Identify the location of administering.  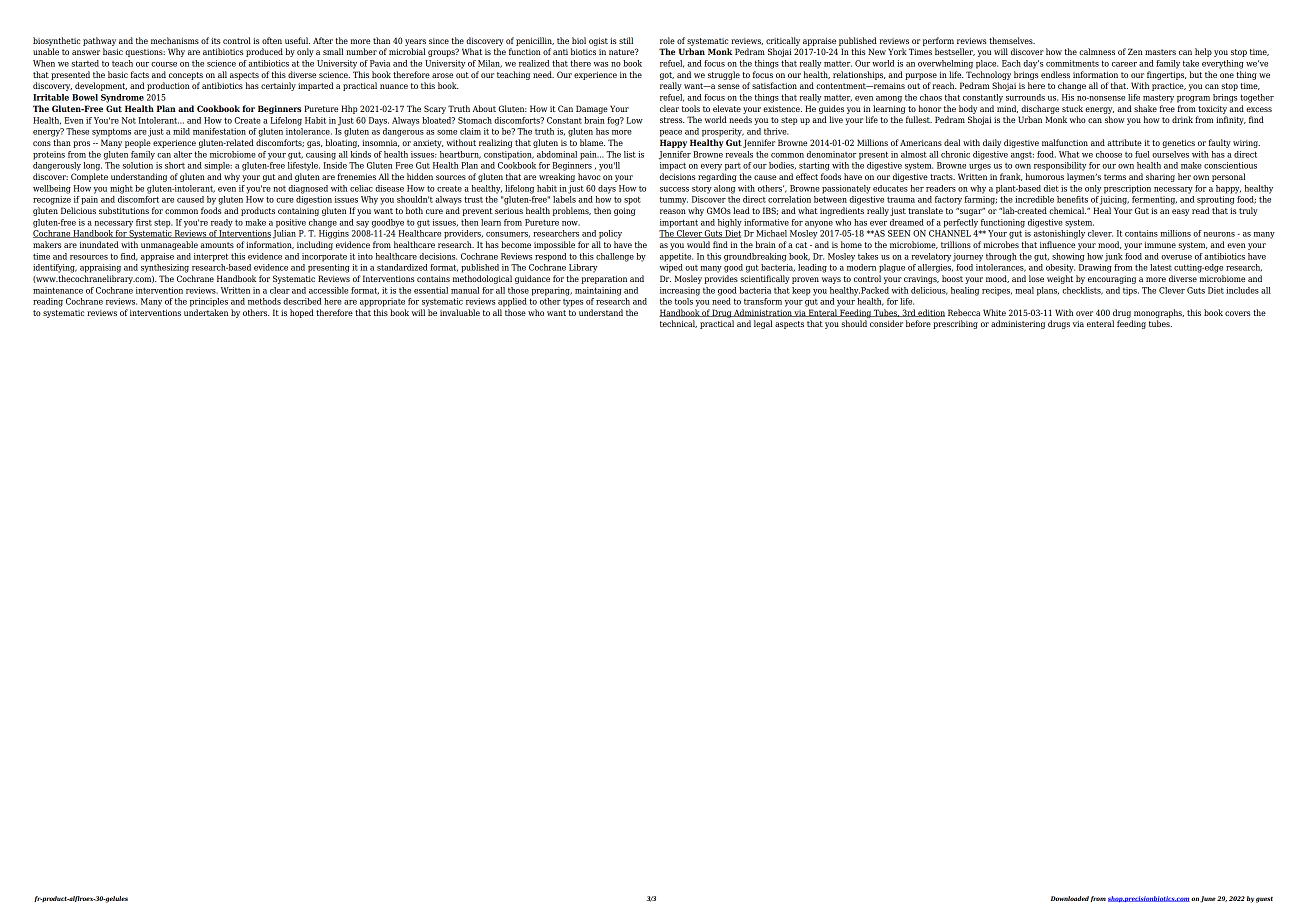
(1018, 324).
